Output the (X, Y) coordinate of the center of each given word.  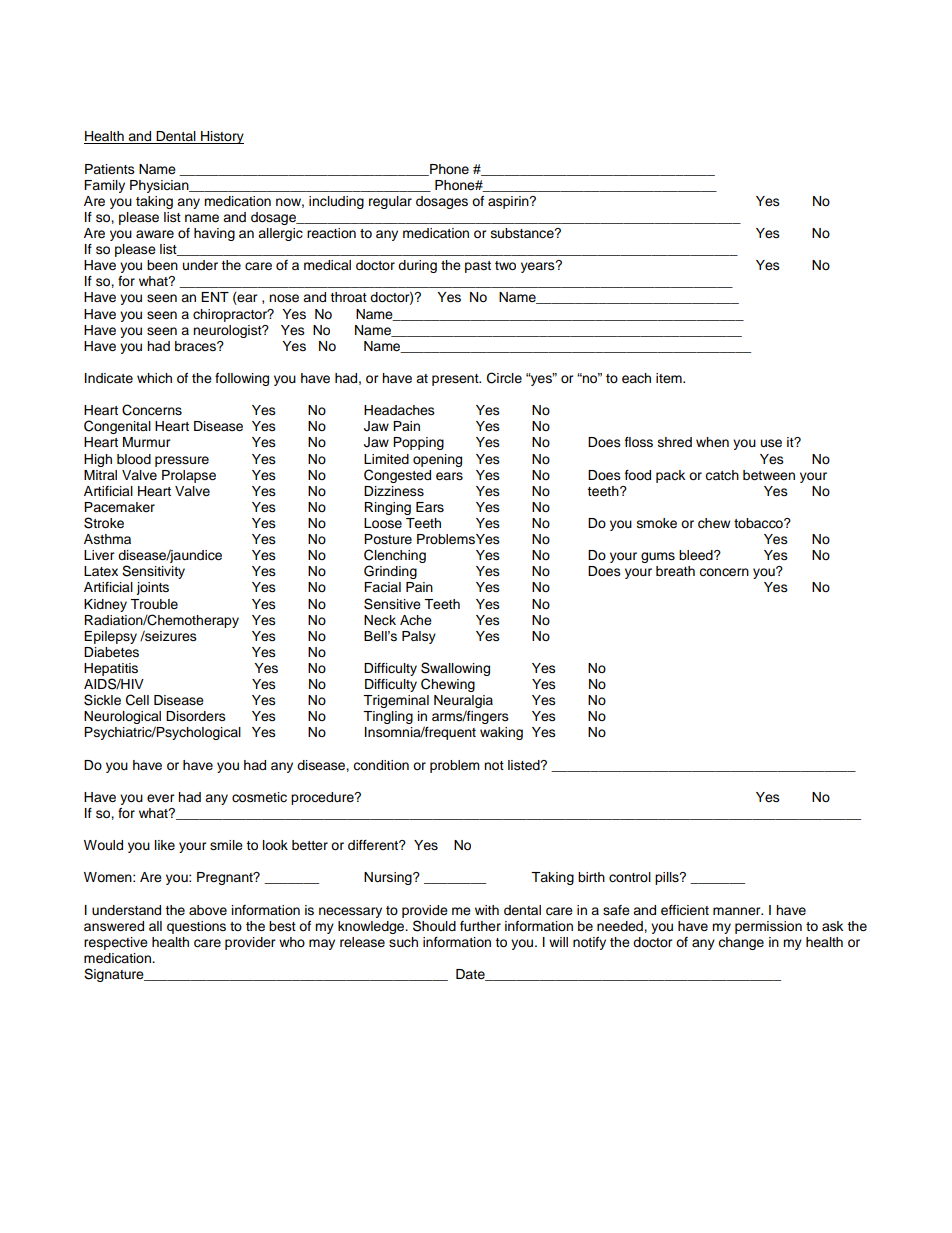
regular (390, 202)
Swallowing (455, 670)
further (480, 926)
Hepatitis (111, 669)
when (712, 442)
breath (675, 571)
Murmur (147, 442)
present (456, 380)
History (221, 137)
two (505, 265)
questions (196, 927)
